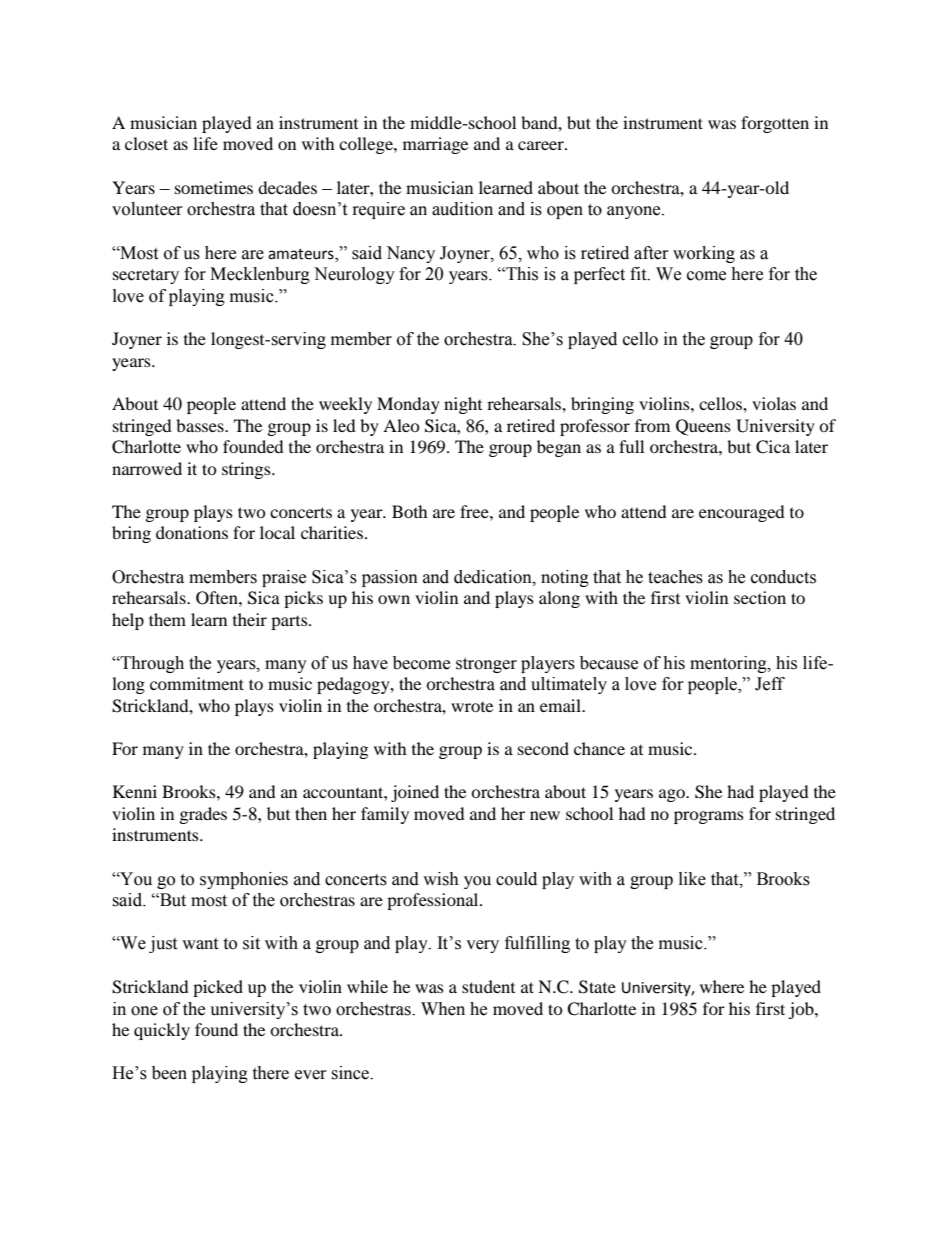  Describe the element at coordinates (443, 1009) in the screenshot. I see `When` at that location.
